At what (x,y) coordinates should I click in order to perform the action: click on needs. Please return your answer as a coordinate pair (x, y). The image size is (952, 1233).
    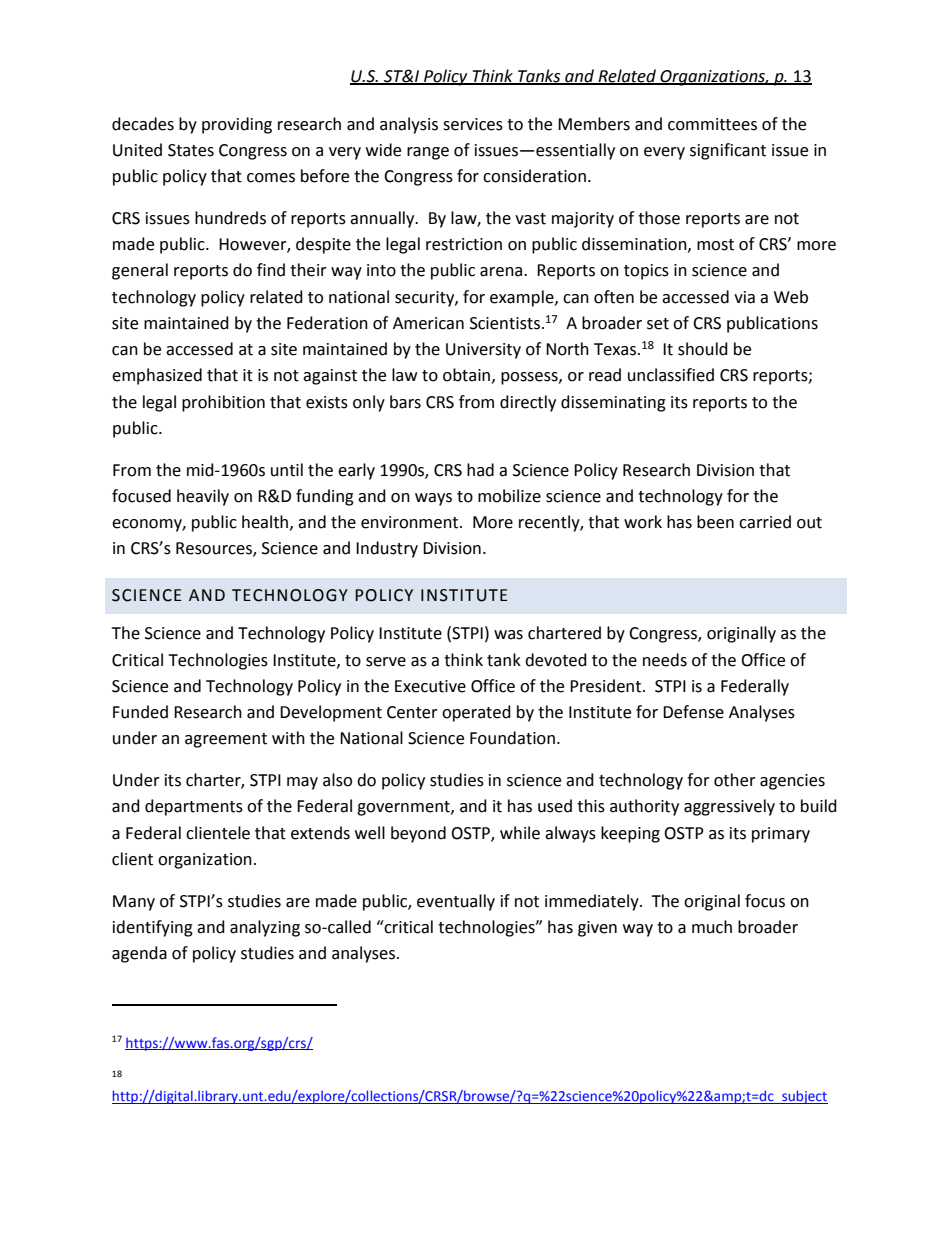
    Looking at the image, I should click on (665, 660).
